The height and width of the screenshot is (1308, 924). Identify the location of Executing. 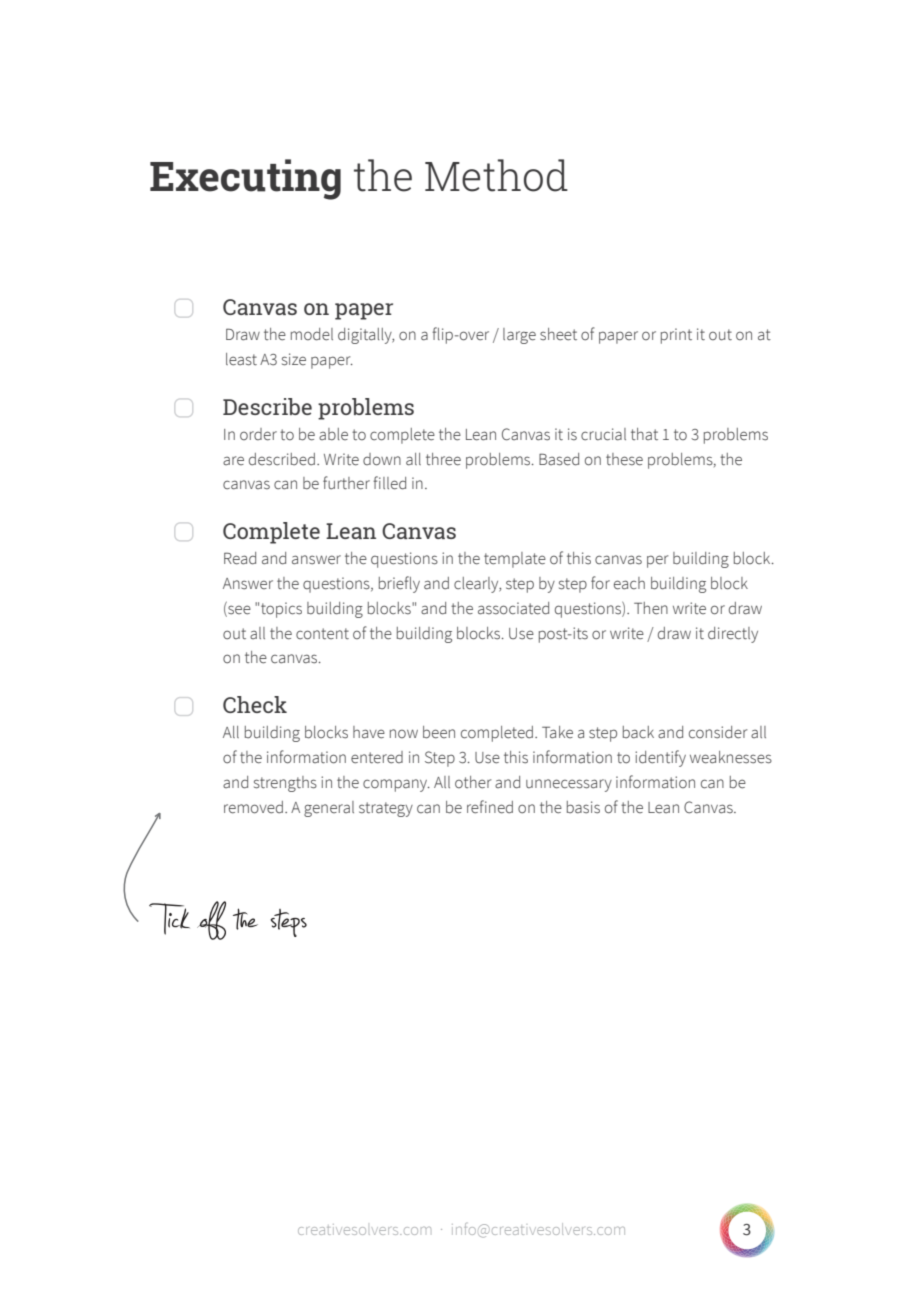
(245, 179).
